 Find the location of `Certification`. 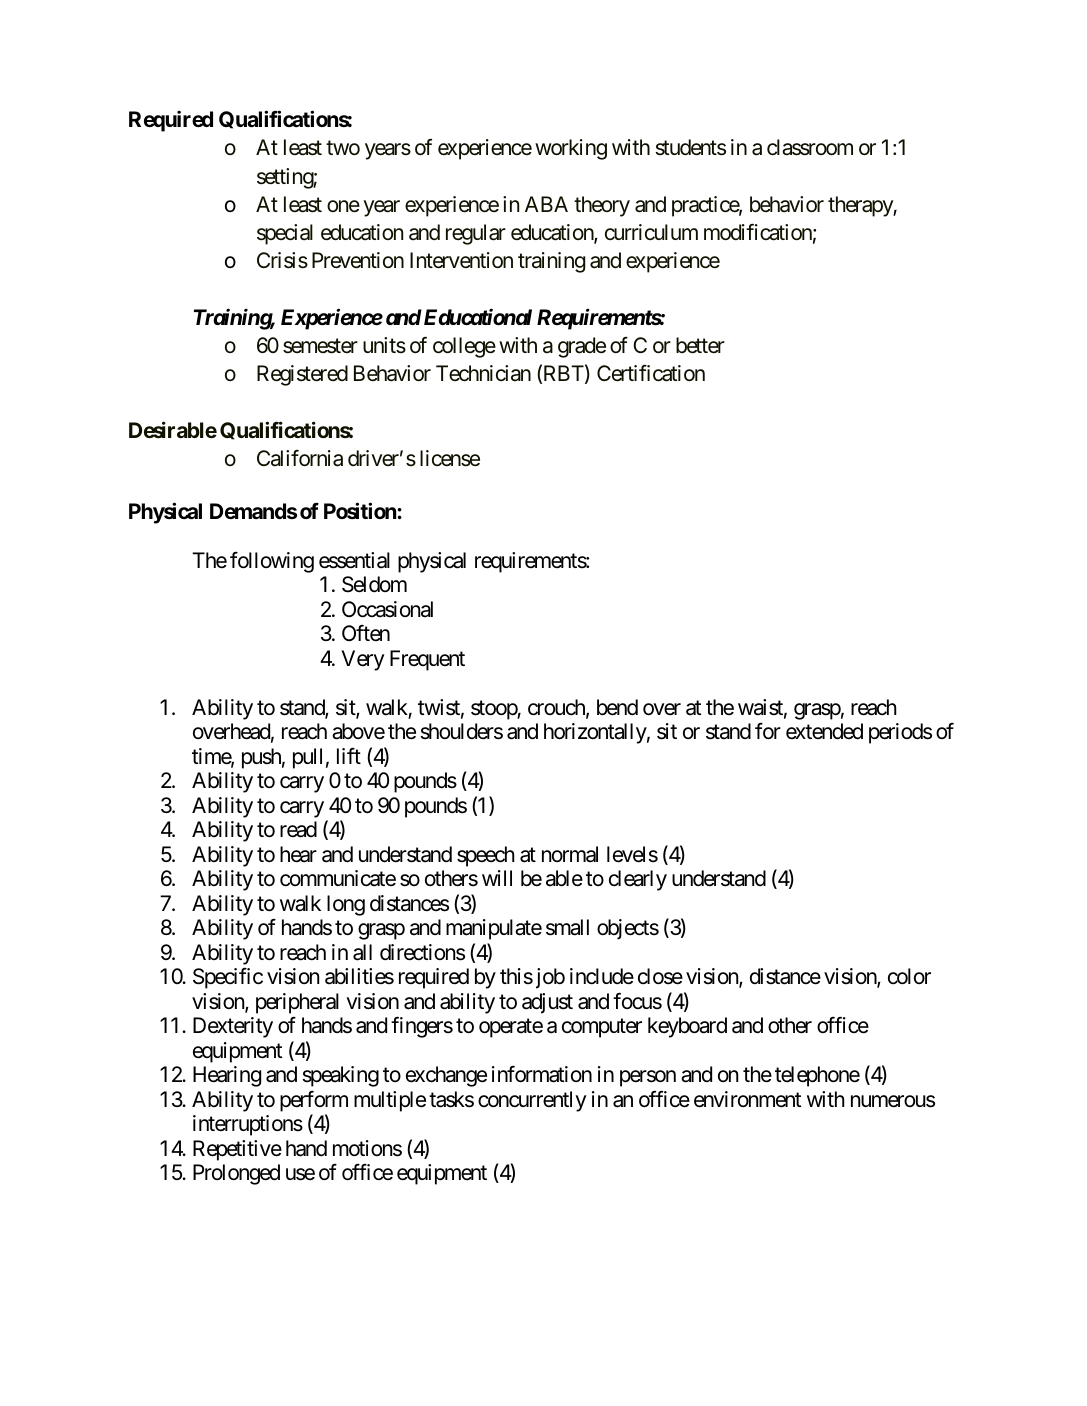

Certification is located at coordinates (651, 373).
